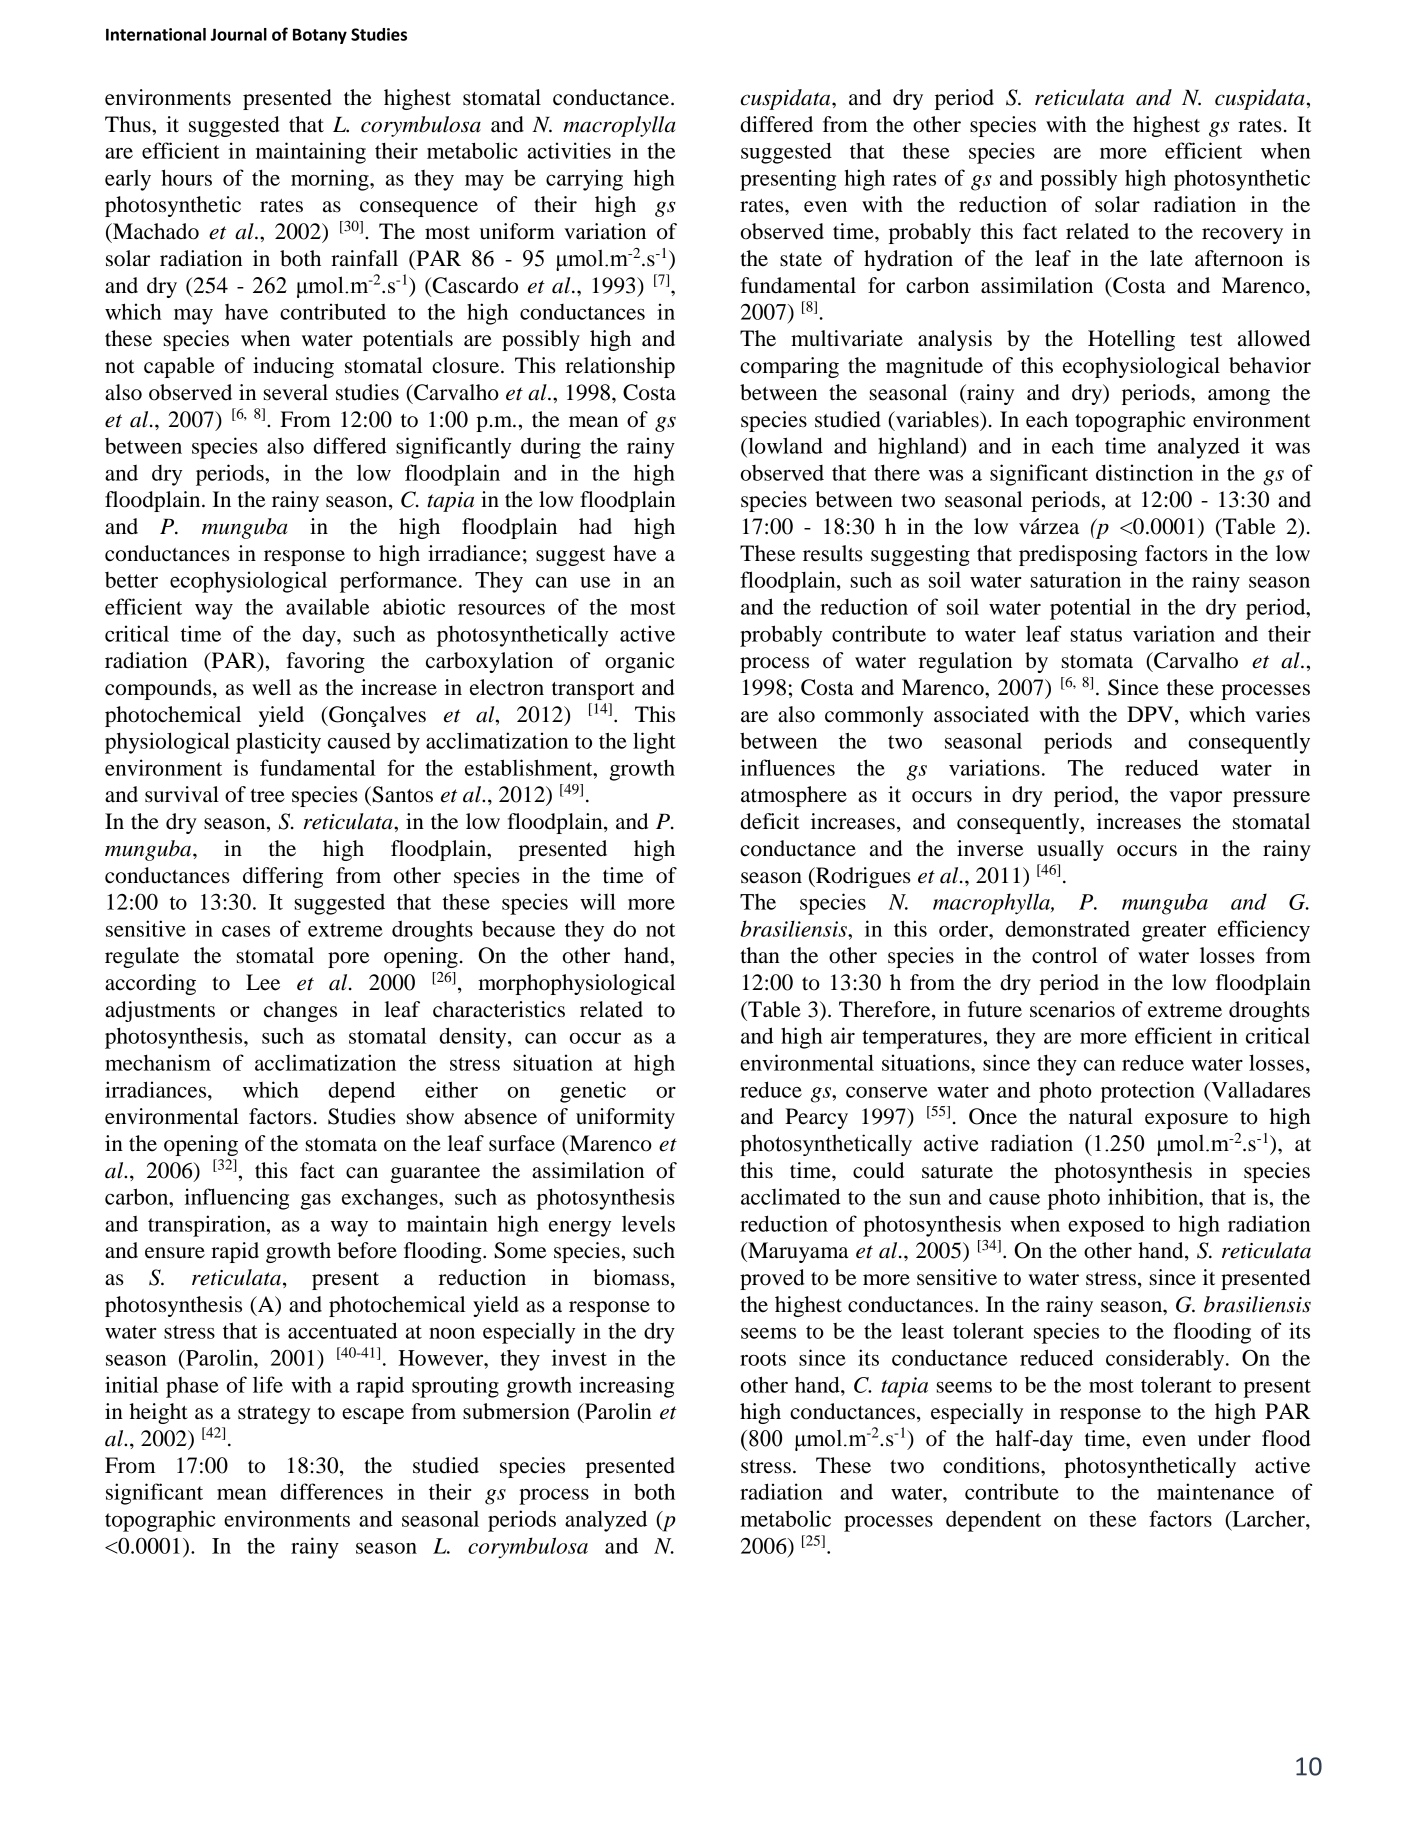 This image has height=1847, width=1427. I want to click on plasticity, so click(278, 743).
